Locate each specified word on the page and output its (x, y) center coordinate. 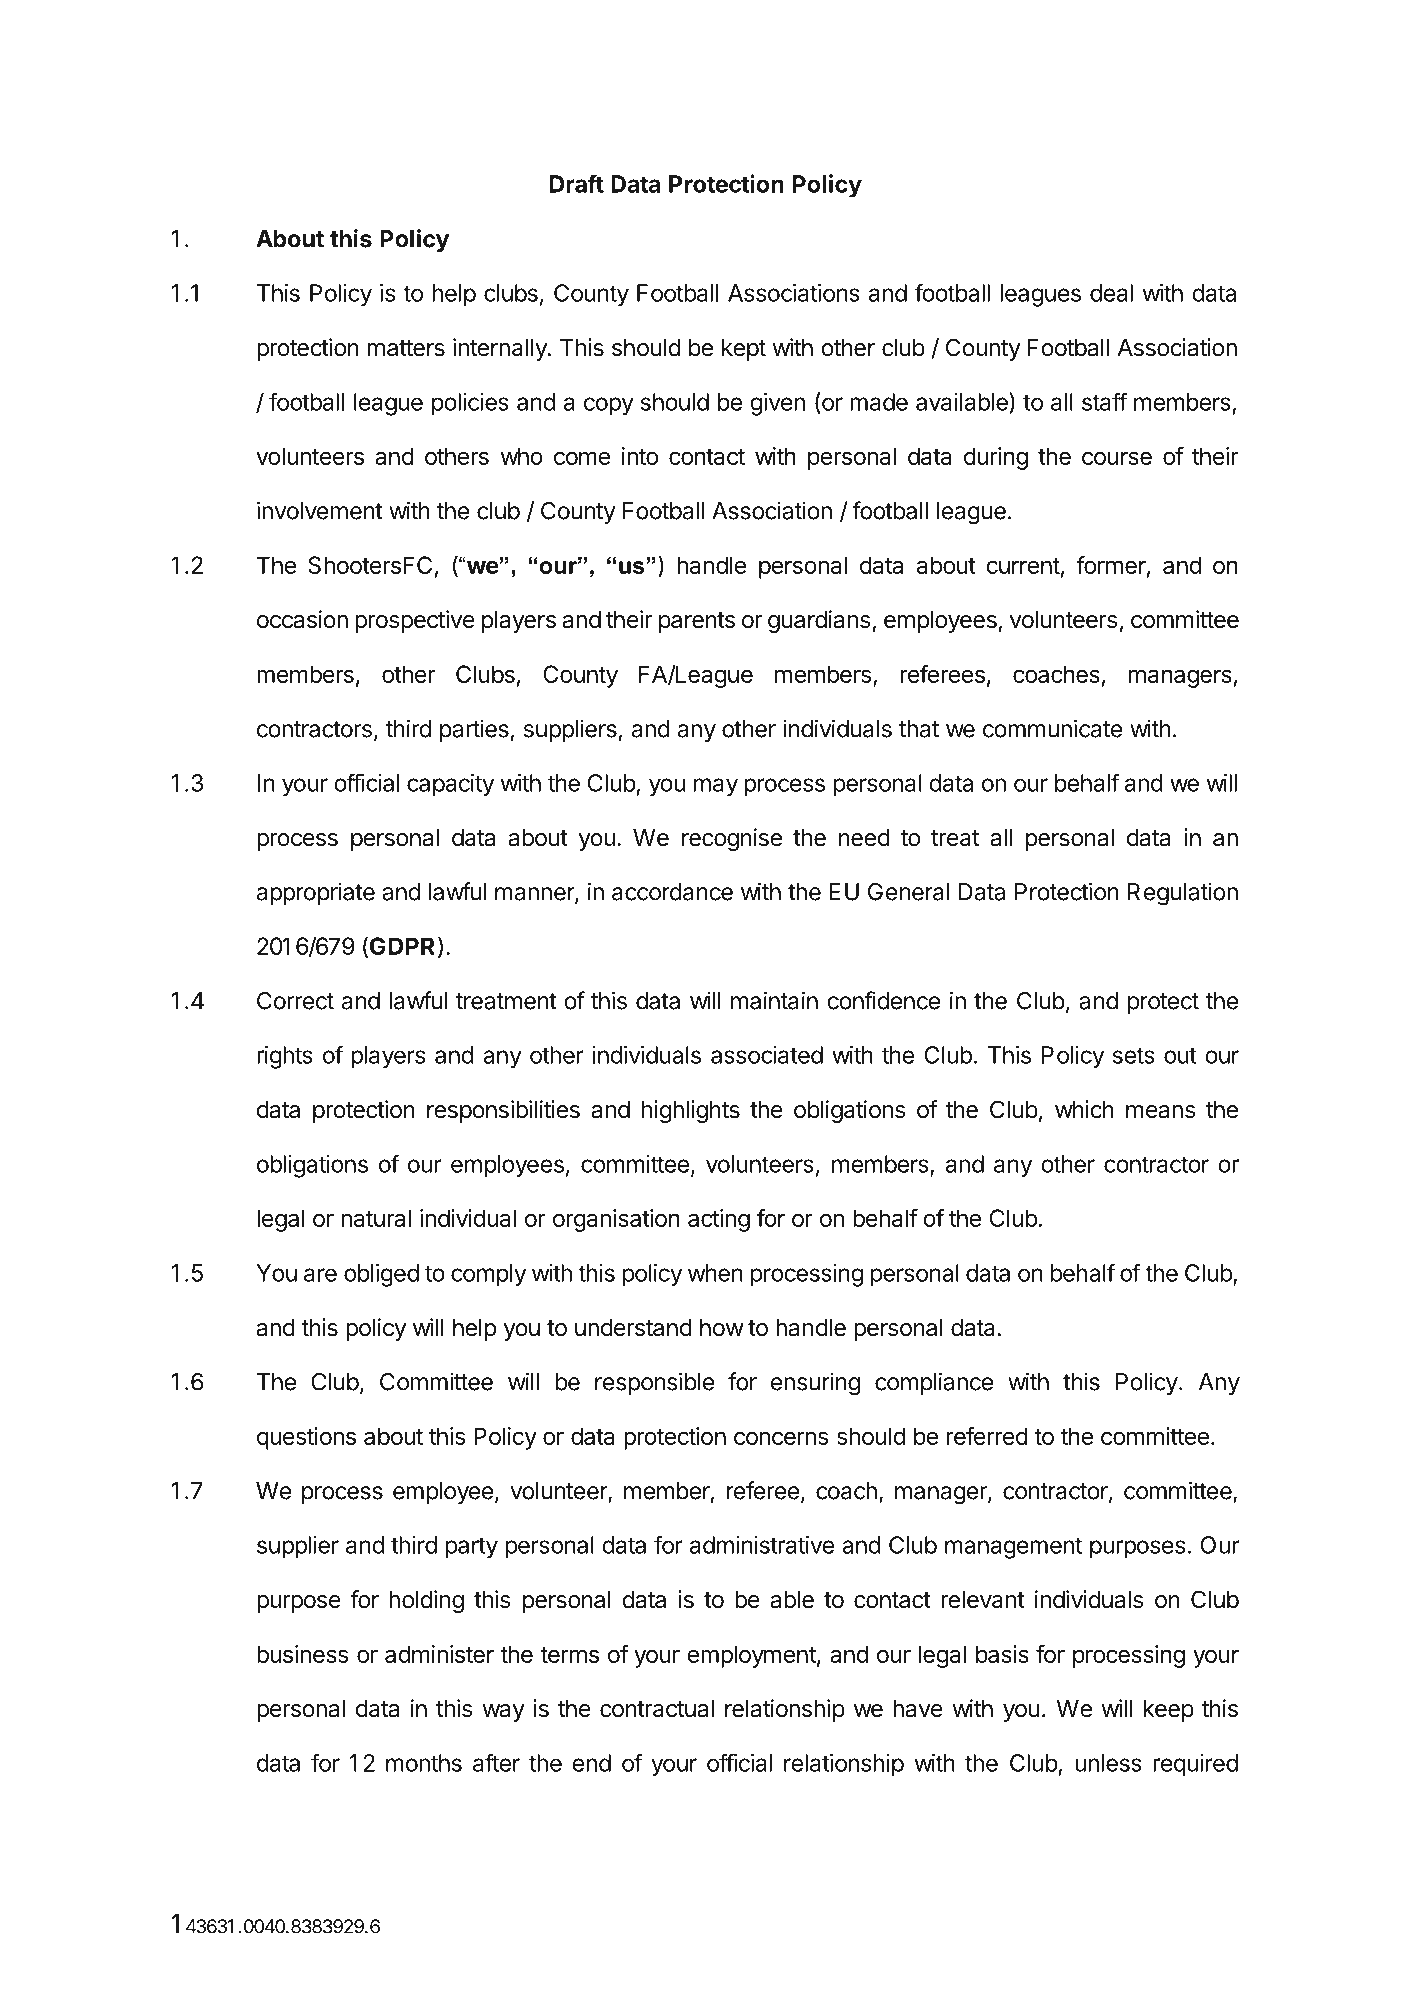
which (1084, 1109)
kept (744, 350)
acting (719, 1220)
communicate (1053, 728)
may (716, 787)
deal (1111, 293)
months (424, 1763)
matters (406, 348)
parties (474, 730)
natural (376, 1218)
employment (751, 1656)
